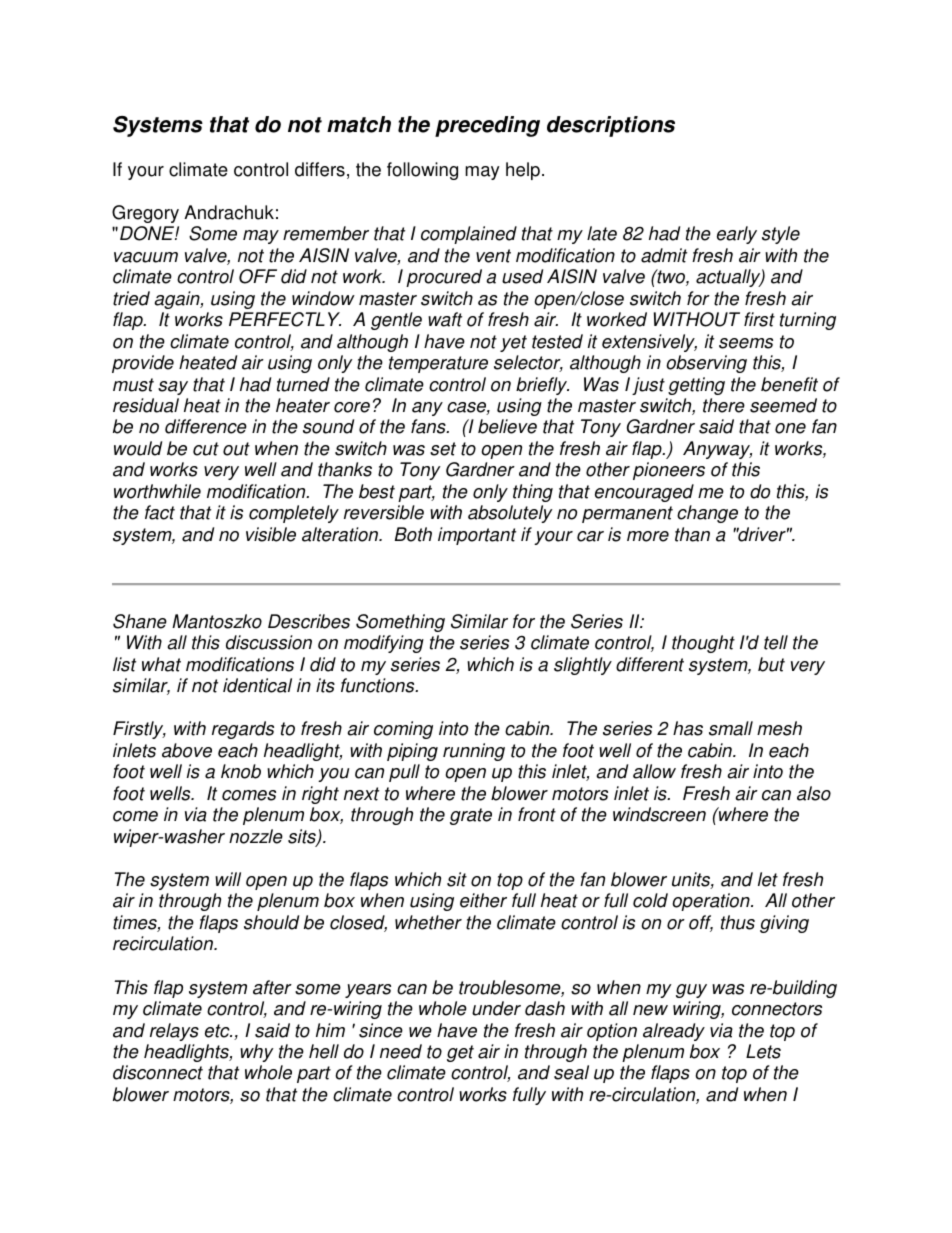 The image size is (952, 1233). Describe the element at coordinates (706, 364) in the screenshot. I see `observing` at that location.
